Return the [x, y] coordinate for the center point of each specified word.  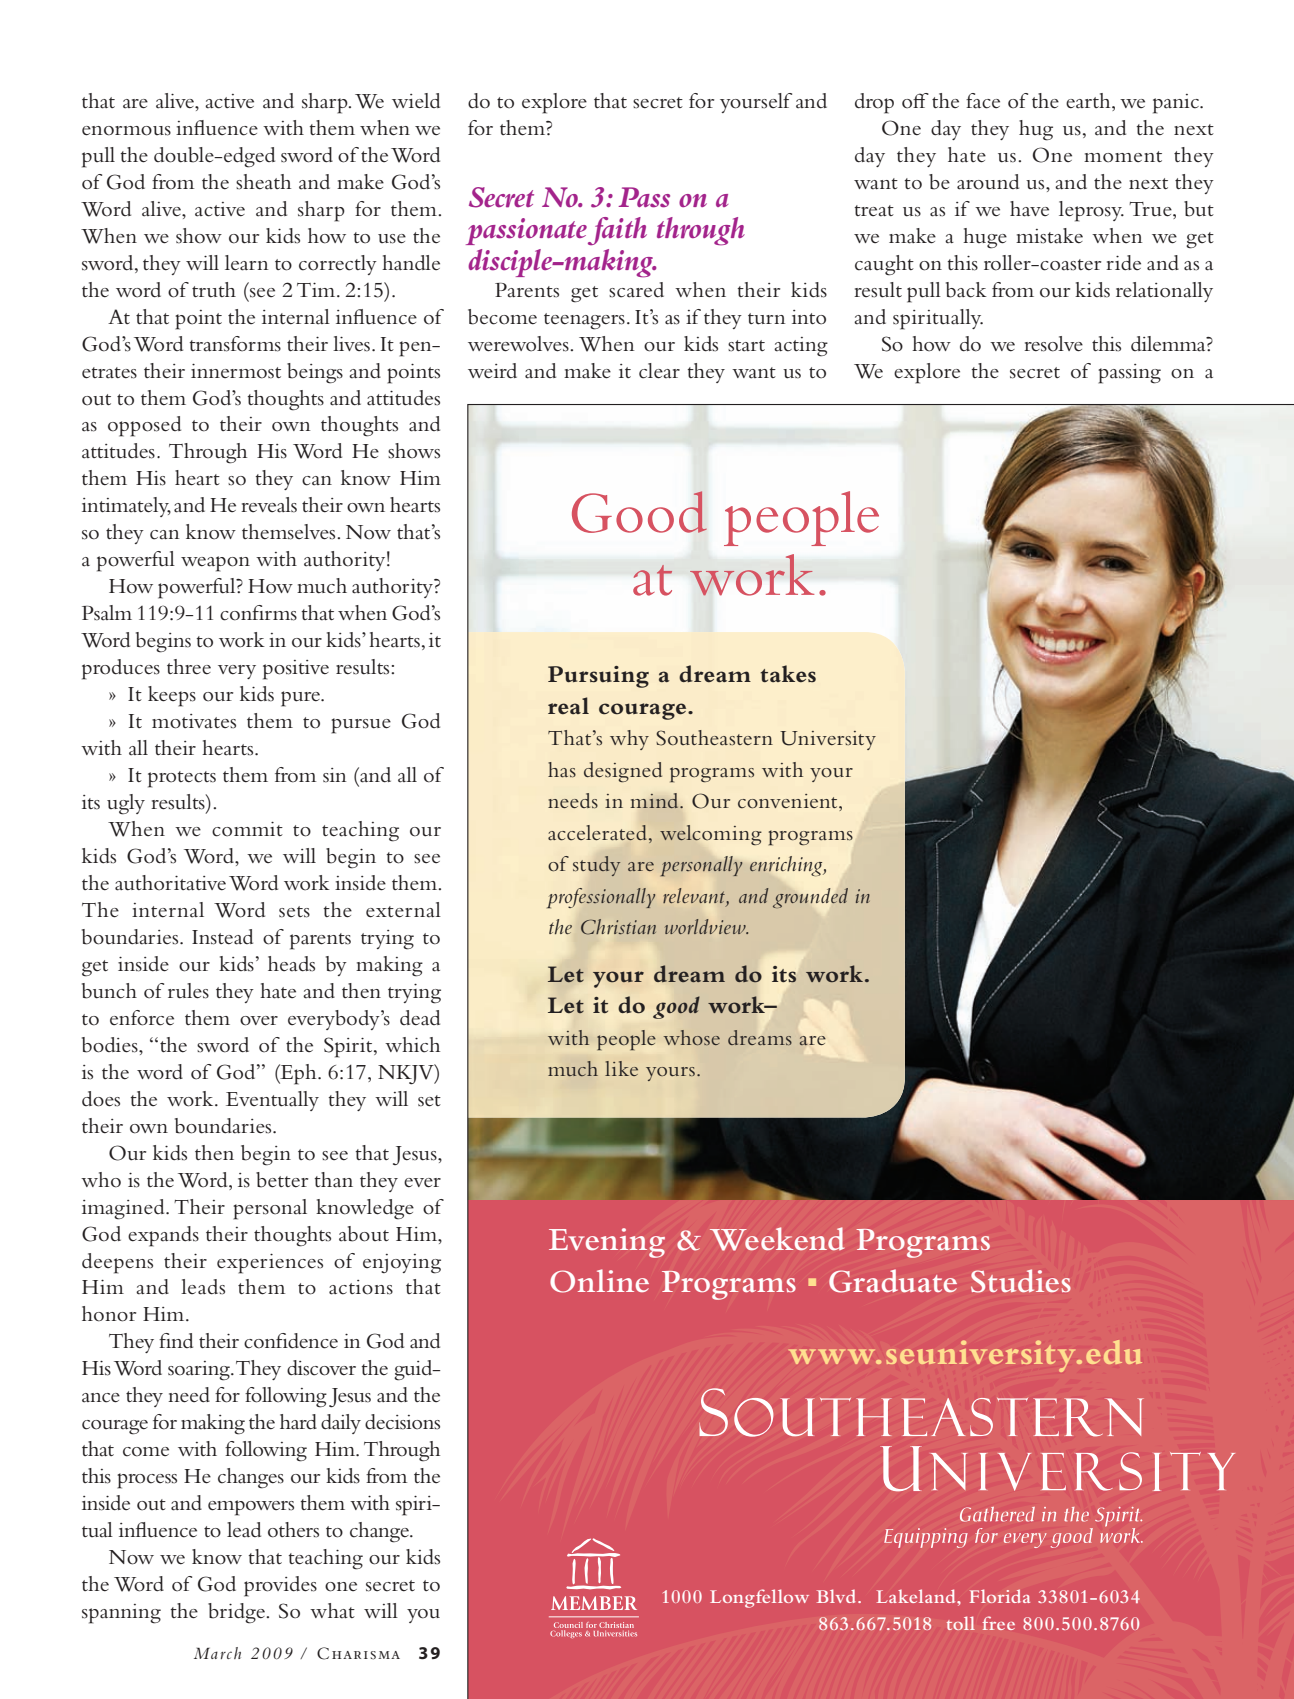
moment [1123, 157]
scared [636, 290]
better [282, 1180]
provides [280, 1586]
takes [788, 674]
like [621, 1068]
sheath [263, 182]
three [189, 667]
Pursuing [598, 677]
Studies [1021, 1281]
